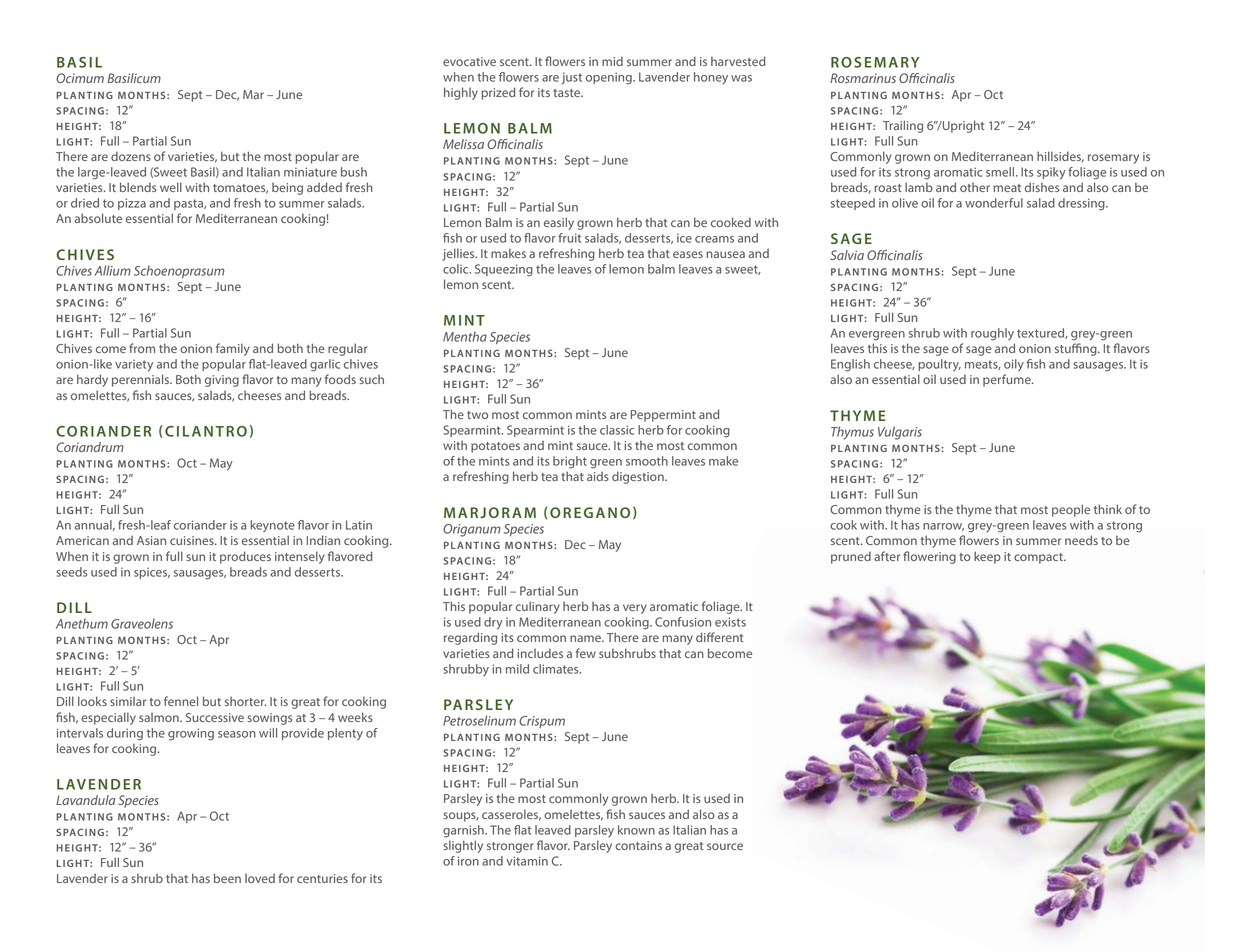 This screenshot has width=1233, height=952. What do you see at coordinates (90, 447) in the screenshot?
I see `Coriandrum` at bounding box center [90, 447].
